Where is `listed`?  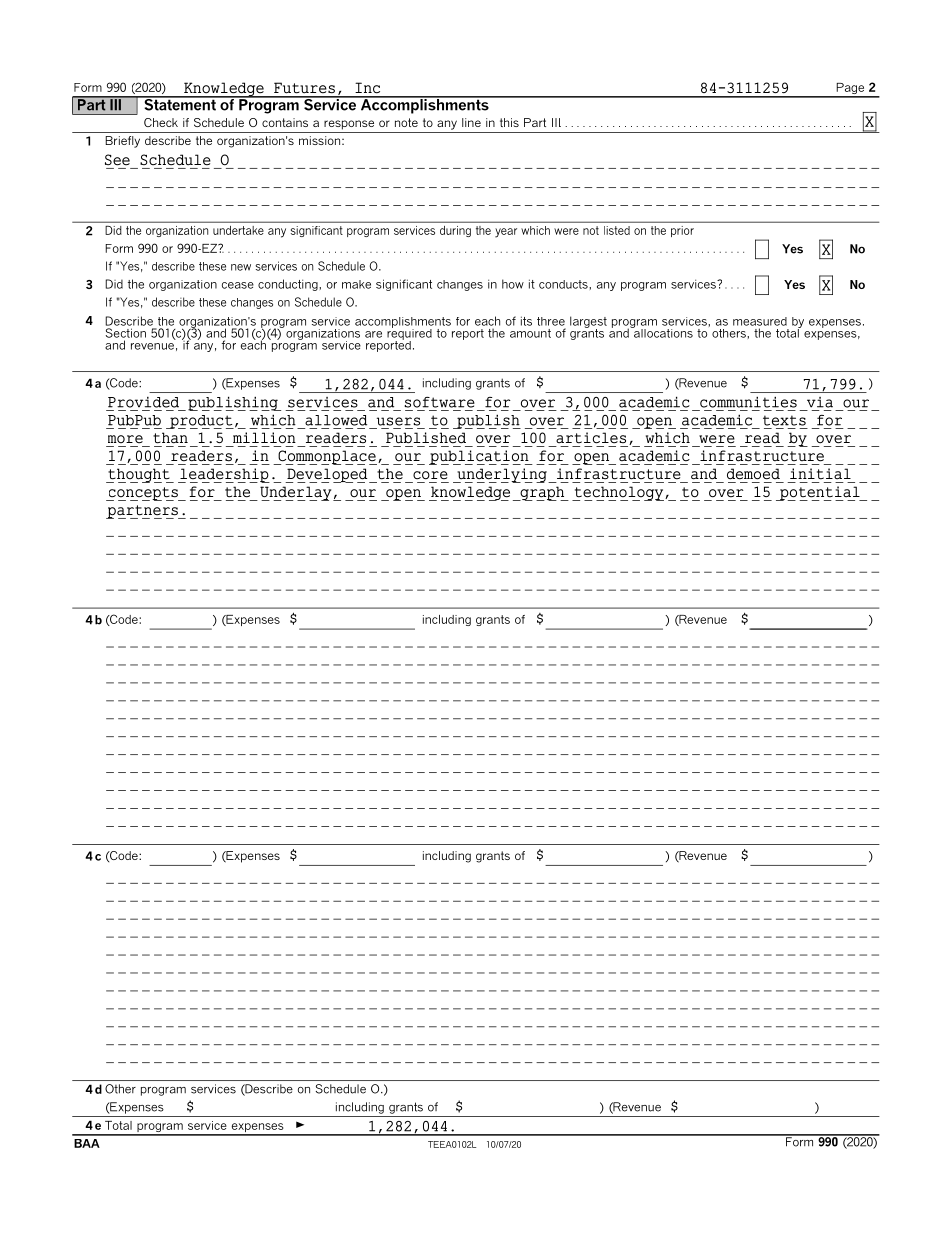 listed is located at coordinates (617, 230).
